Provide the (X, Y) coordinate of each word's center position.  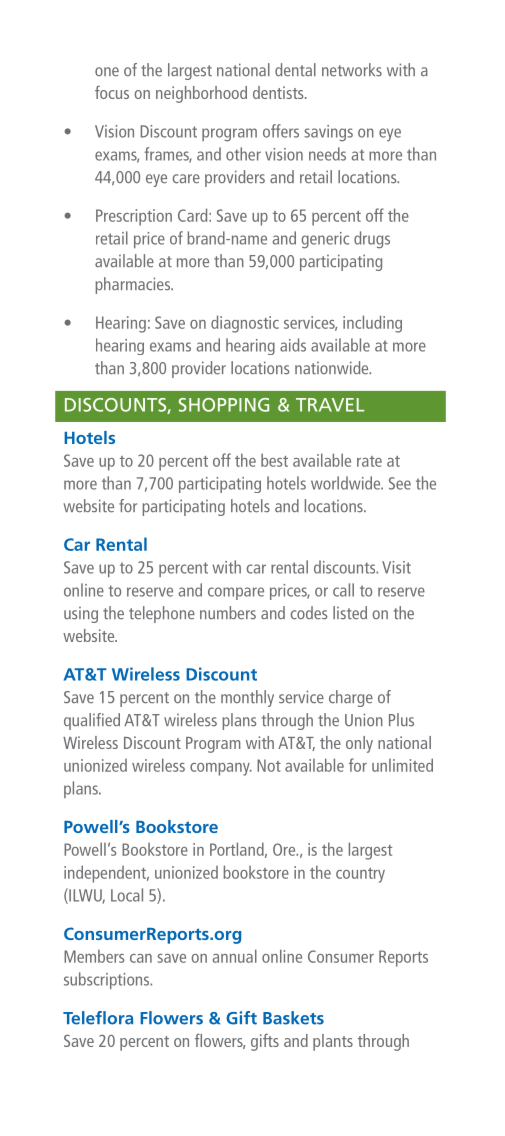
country (360, 875)
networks (352, 70)
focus (112, 92)
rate (369, 461)
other (243, 154)
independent (106, 874)
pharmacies (134, 285)
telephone (162, 614)
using (81, 615)
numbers (228, 613)
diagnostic (245, 324)
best (274, 460)
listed (350, 612)
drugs (372, 240)
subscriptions (108, 980)
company (221, 769)
